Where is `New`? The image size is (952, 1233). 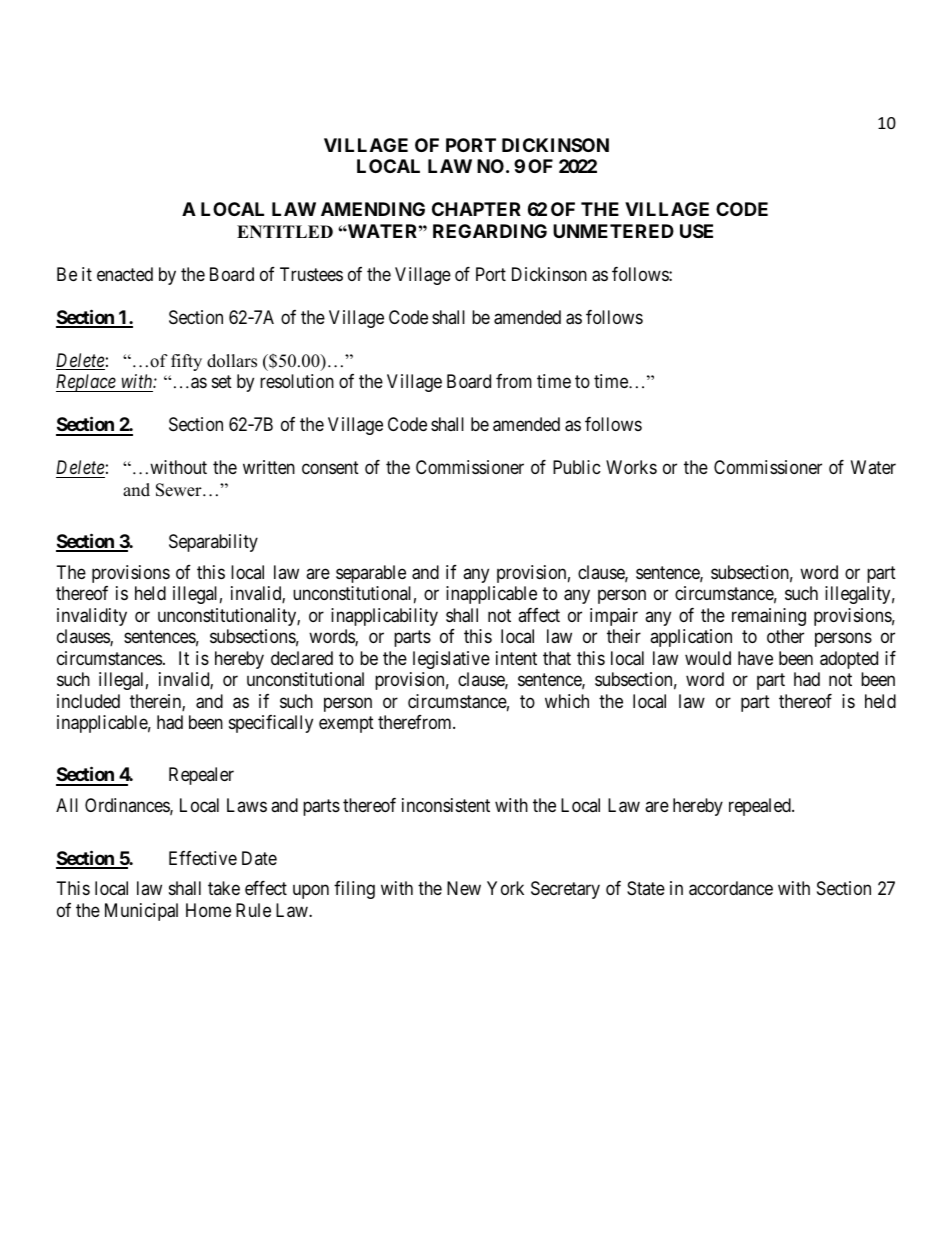
New is located at coordinates (464, 888).
